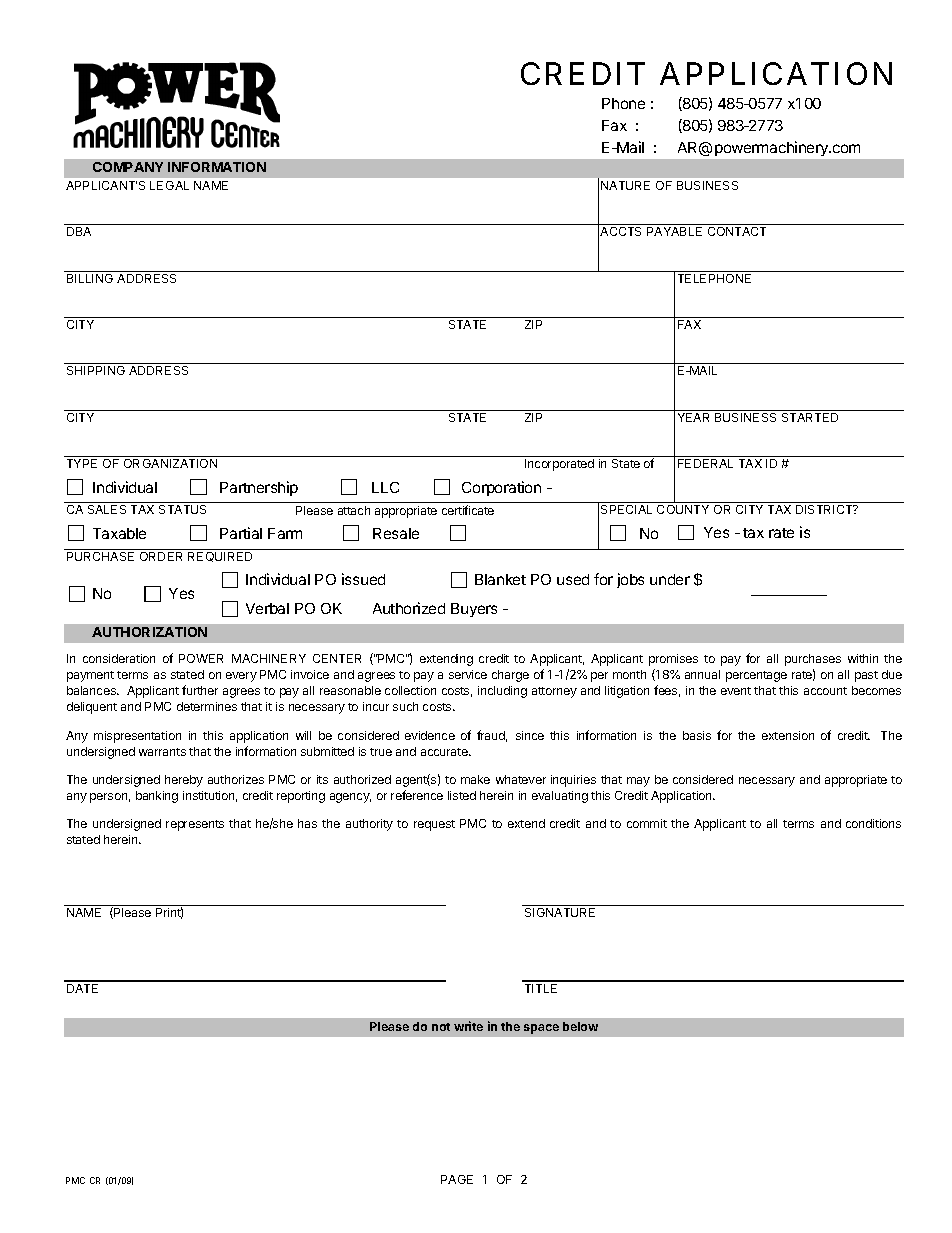 The width and height of the image is (952, 1233). Describe the element at coordinates (737, 231) in the image. I see `CONTACT` at that location.
